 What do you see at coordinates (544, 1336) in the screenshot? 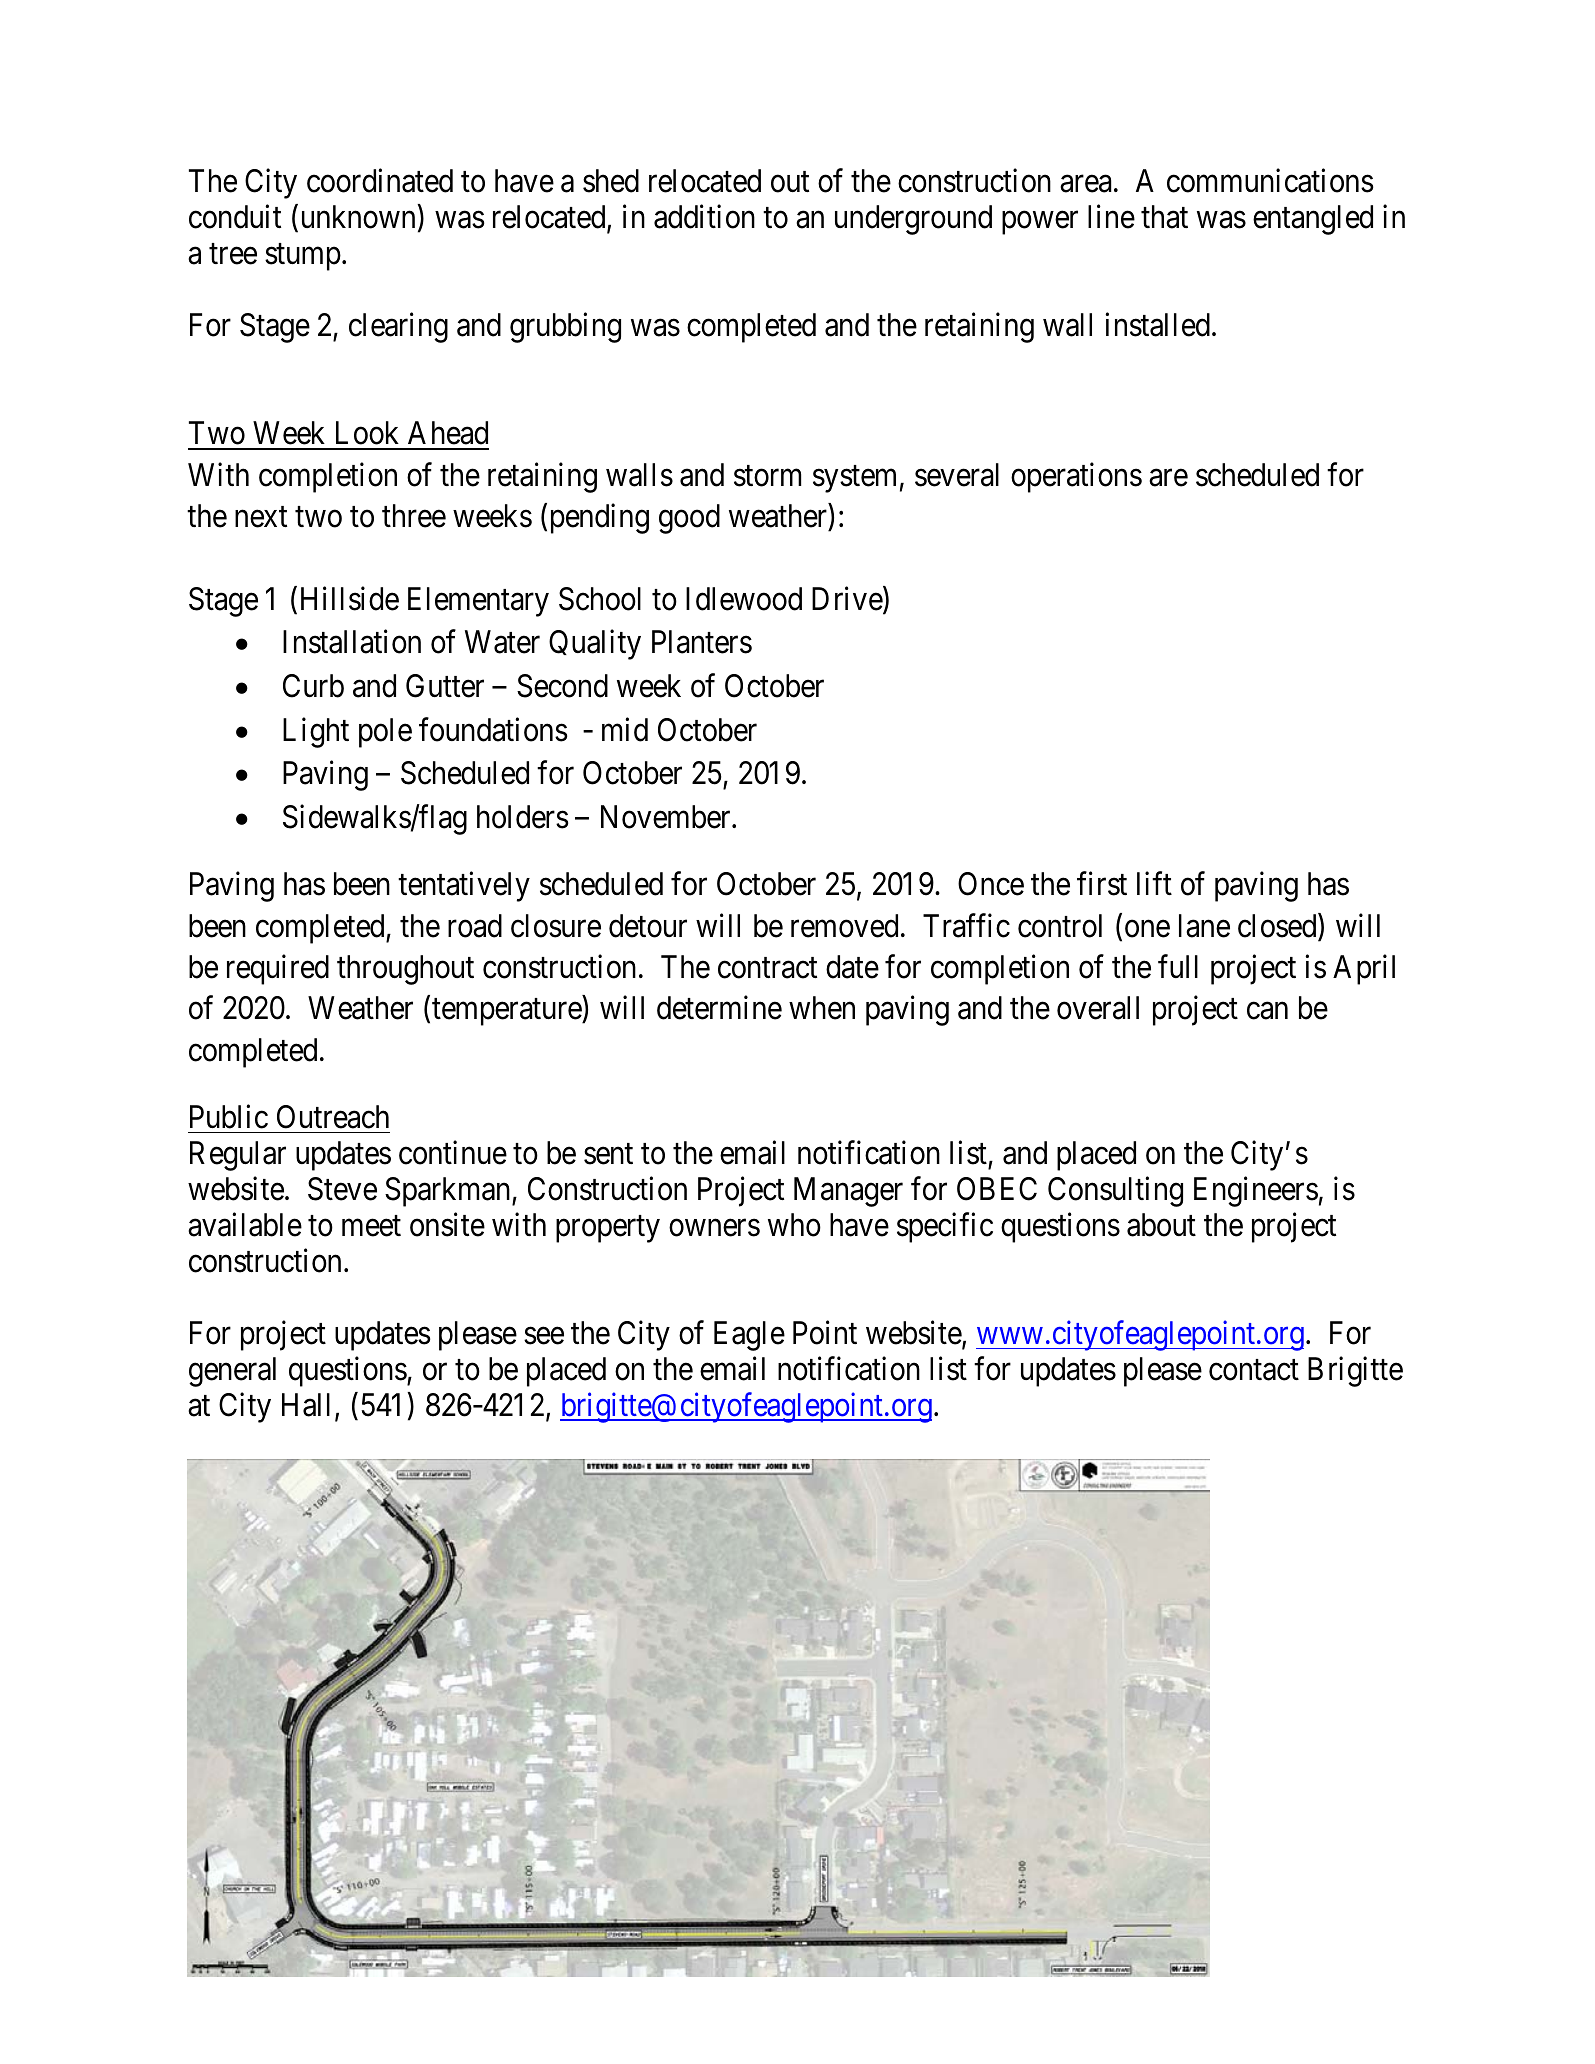
I see `see` at bounding box center [544, 1336].
